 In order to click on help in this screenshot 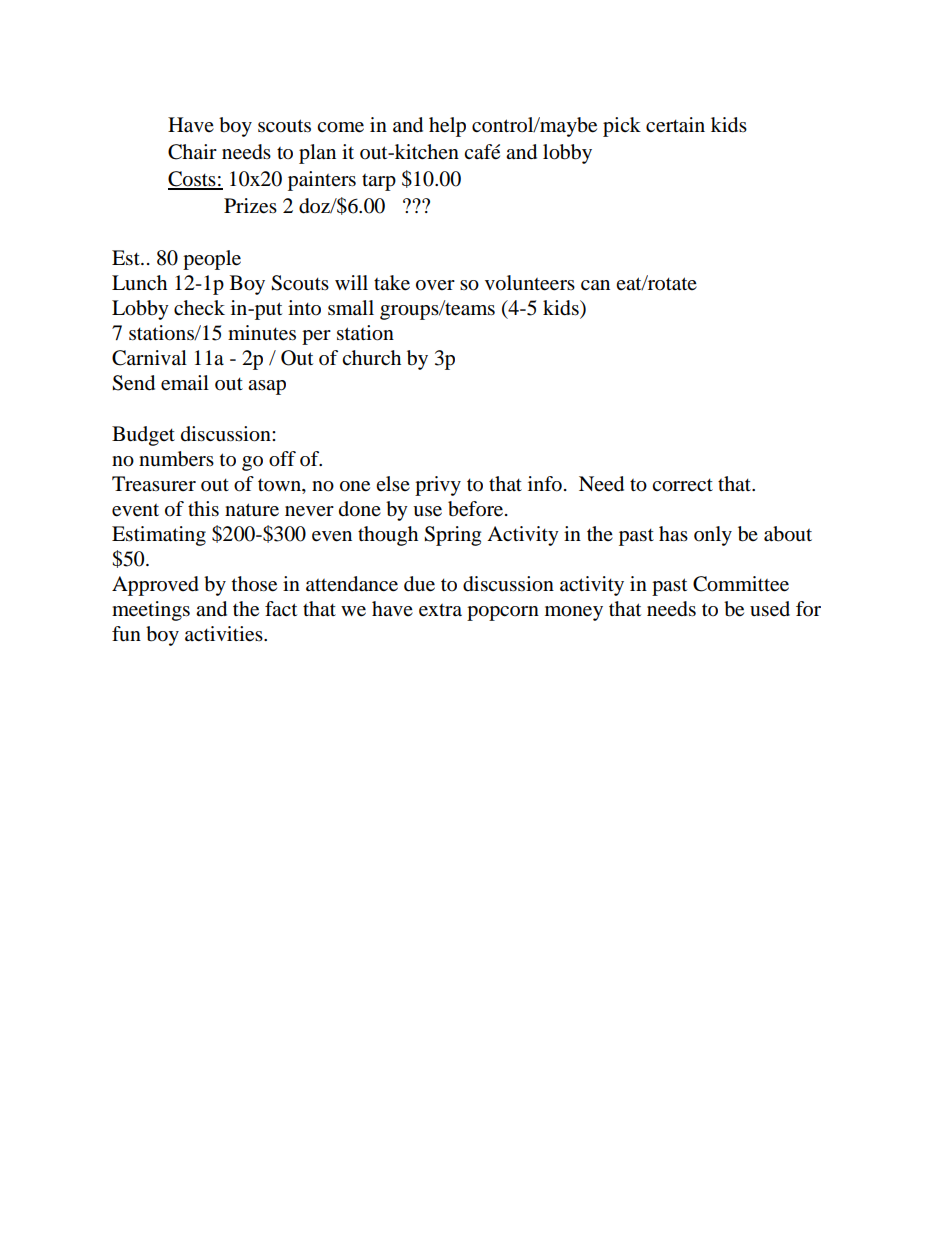, I will do `click(447, 127)`.
